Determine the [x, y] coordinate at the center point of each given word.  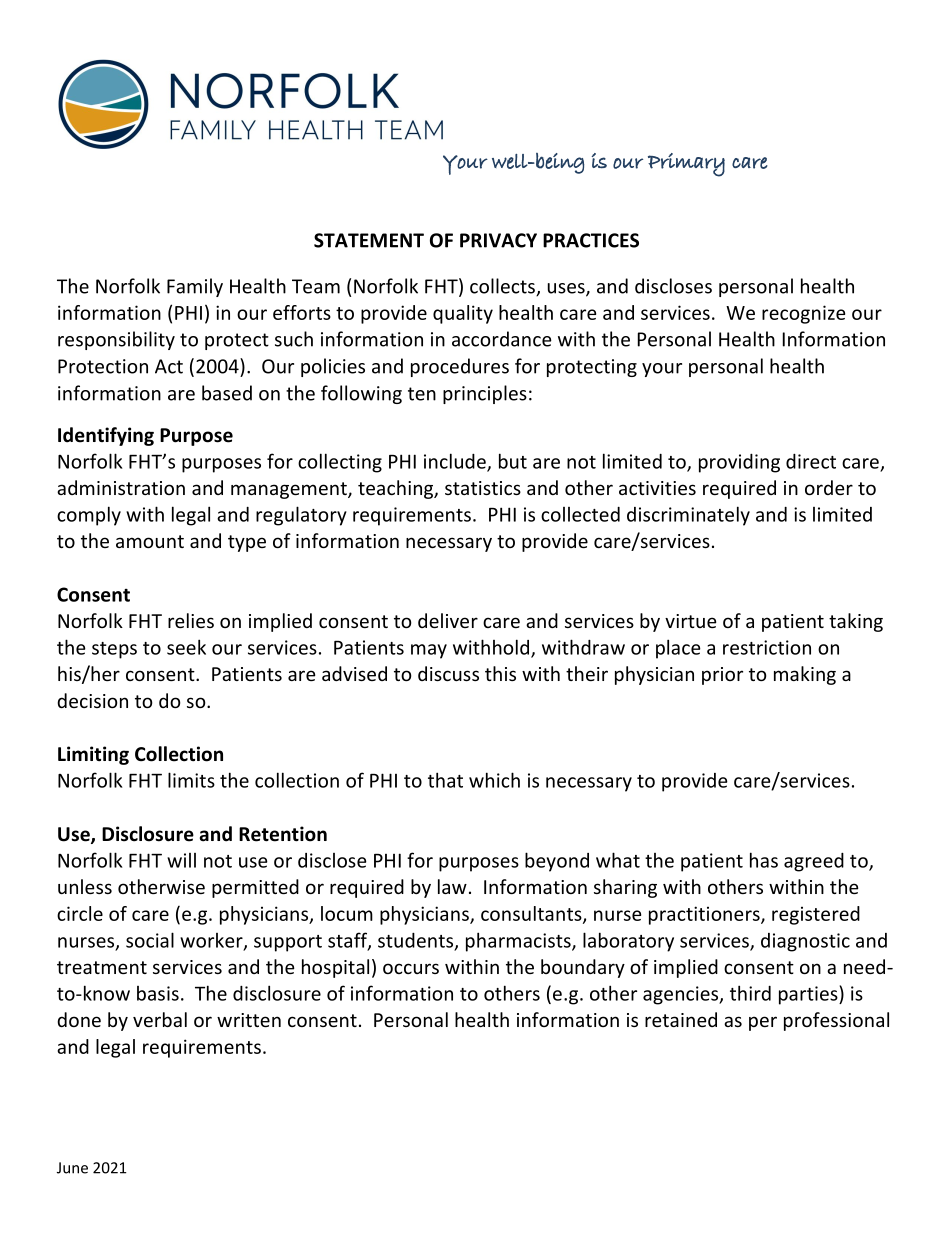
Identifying [106, 436]
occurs [411, 968]
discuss [448, 673]
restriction [767, 647]
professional [836, 1021]
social [150, 940]
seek [186, 647]
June [72, 1168]
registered [816, 915]
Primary [686, 165]
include [456, 462]
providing [739, 463]
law [452, 886]
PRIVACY [498, 240]
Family [195, 287]
